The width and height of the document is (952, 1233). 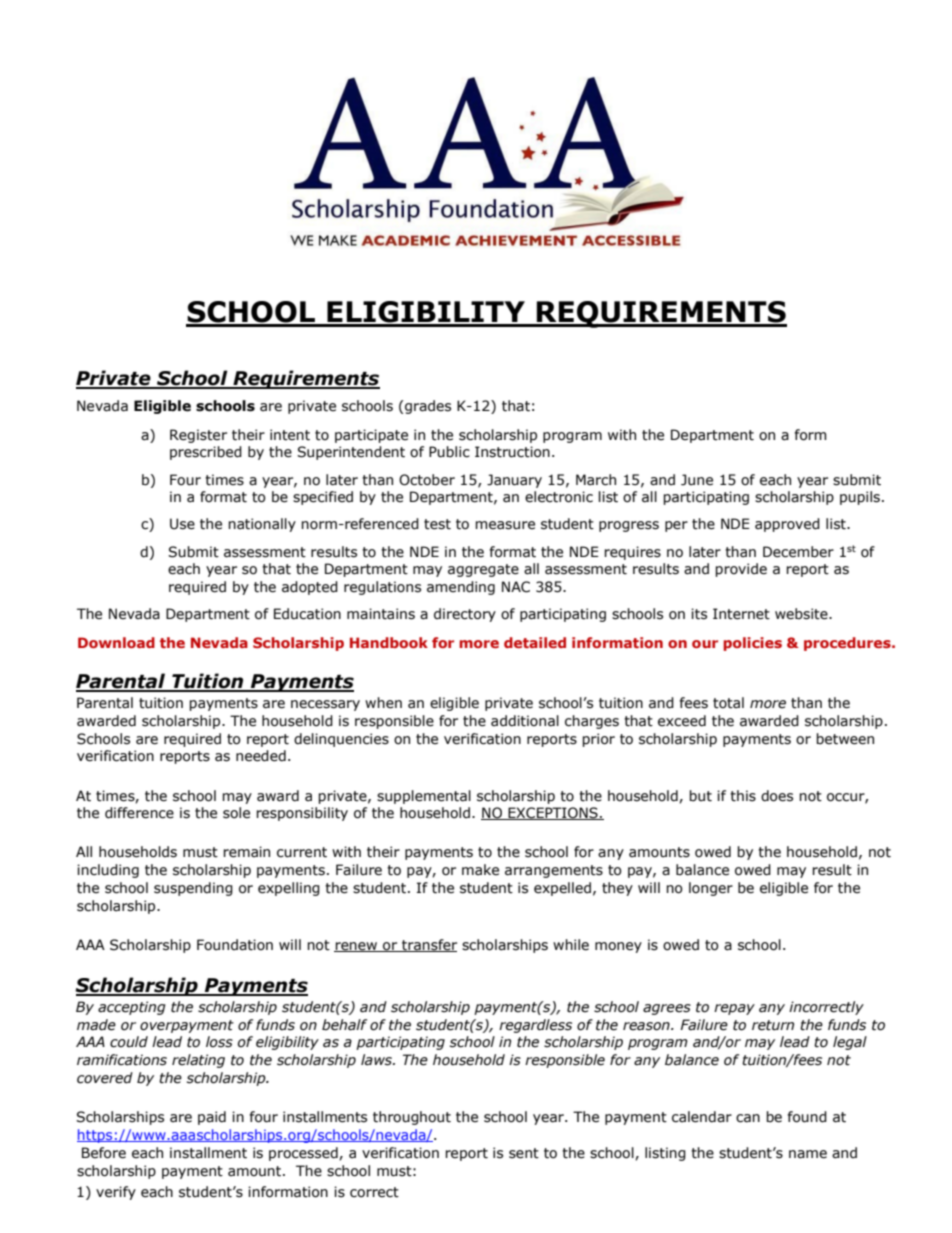 What do you see at coordinates (132, 1008) in the document?
I see `accepting` at bounding box center [132, 1008].
